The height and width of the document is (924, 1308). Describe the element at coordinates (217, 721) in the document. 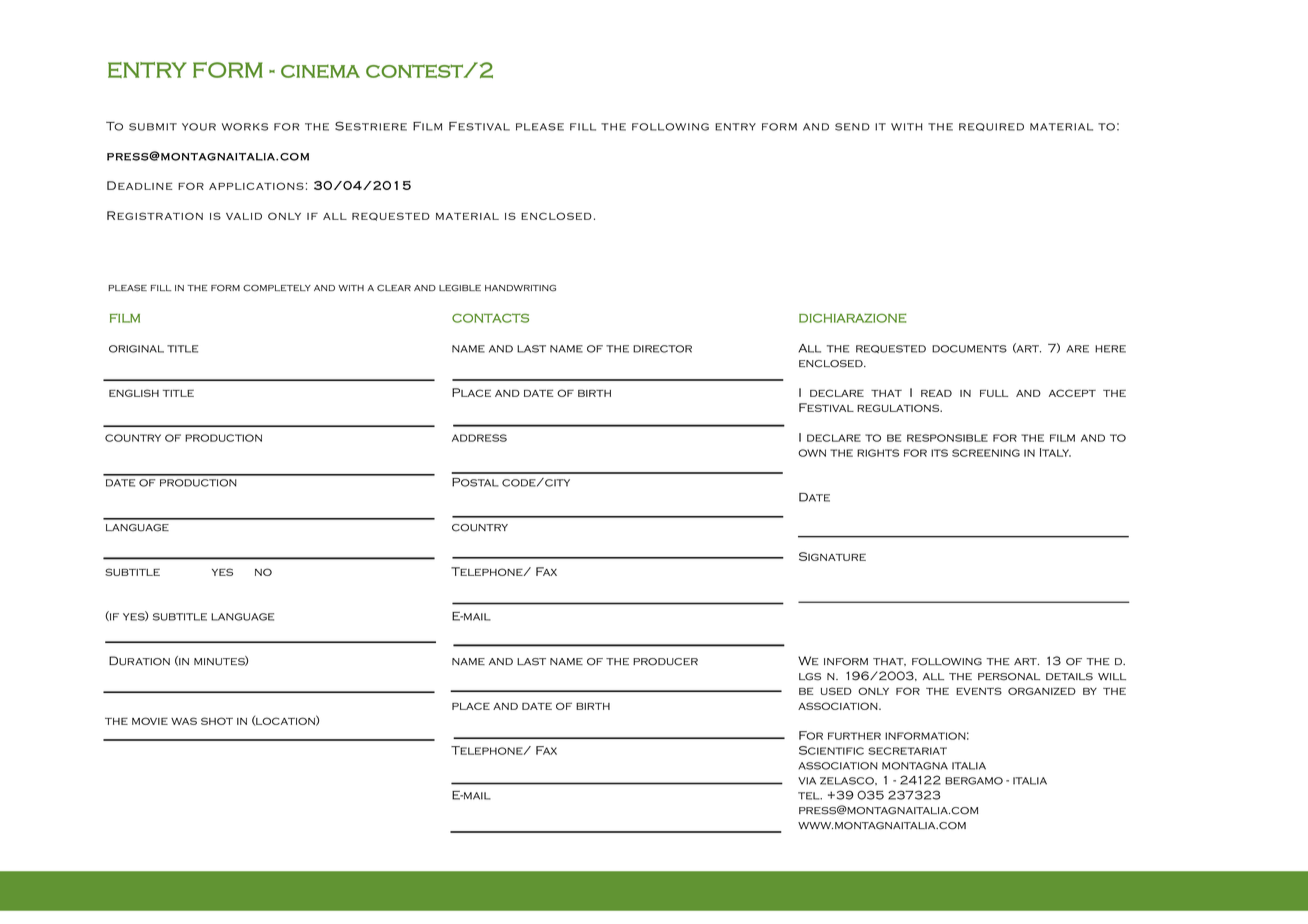

I see `shot` at that location.
